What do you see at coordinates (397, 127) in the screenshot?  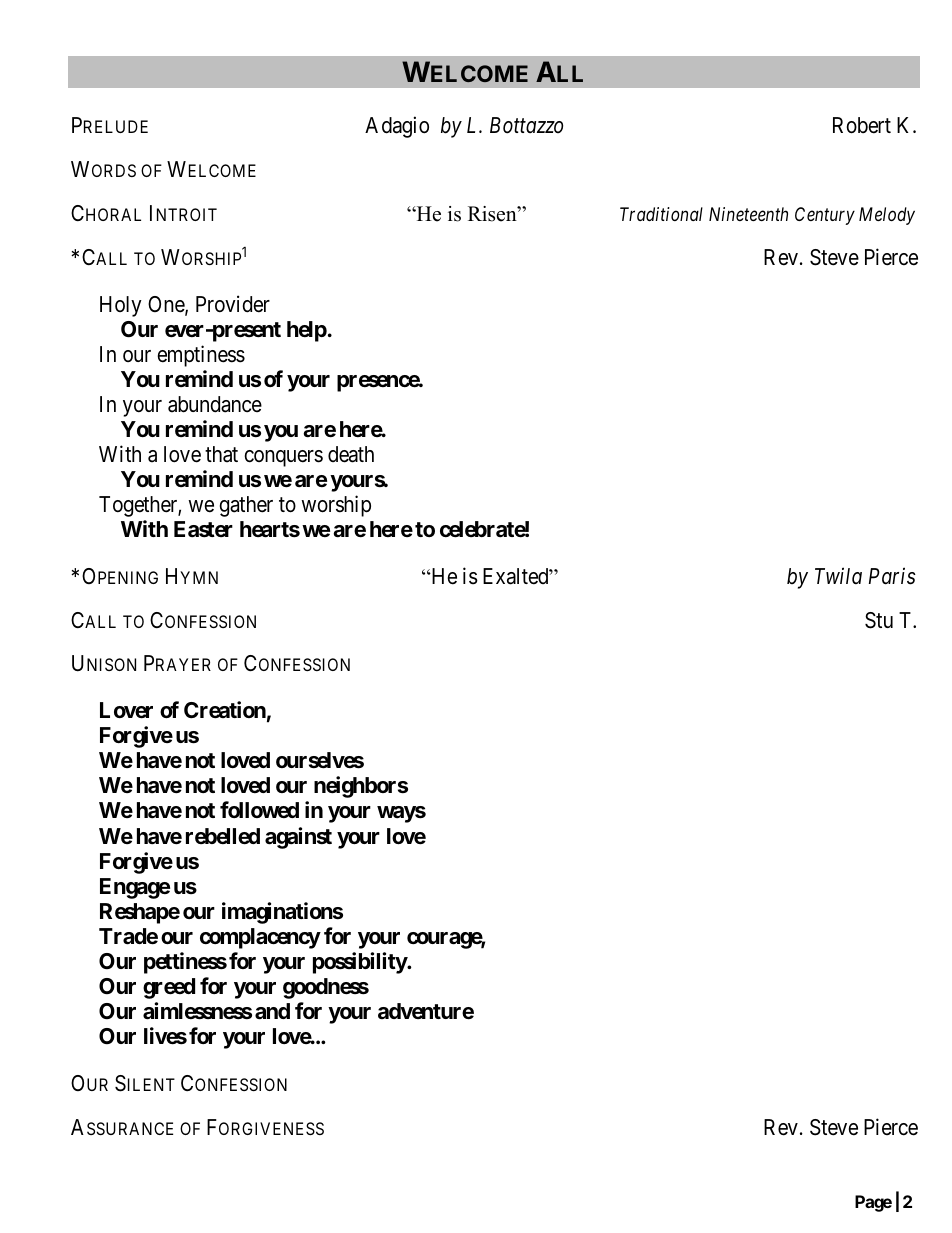 I see `Adagio` at bounding box center [397, 127].
